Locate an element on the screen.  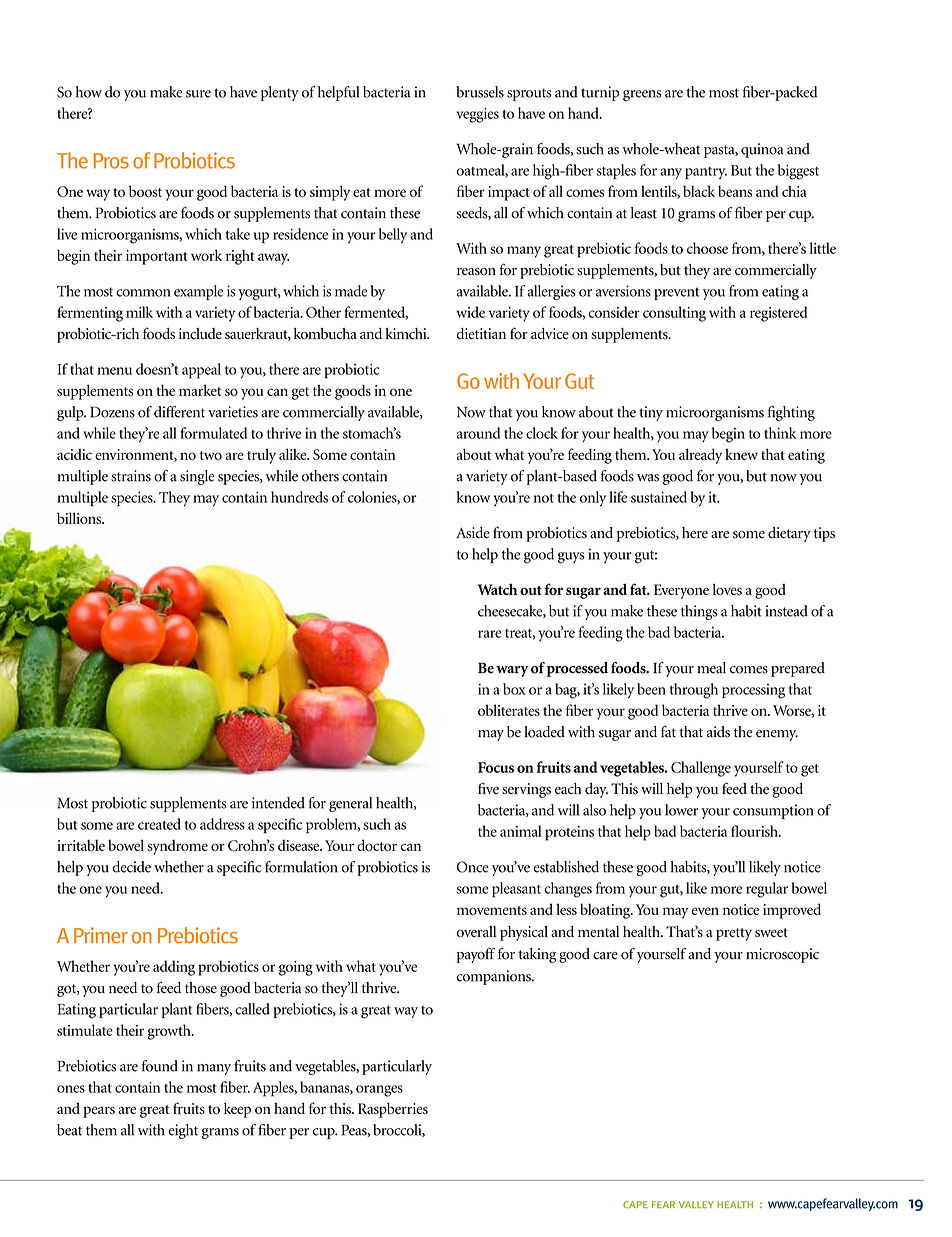
created is located at coordinates (159, 824).
